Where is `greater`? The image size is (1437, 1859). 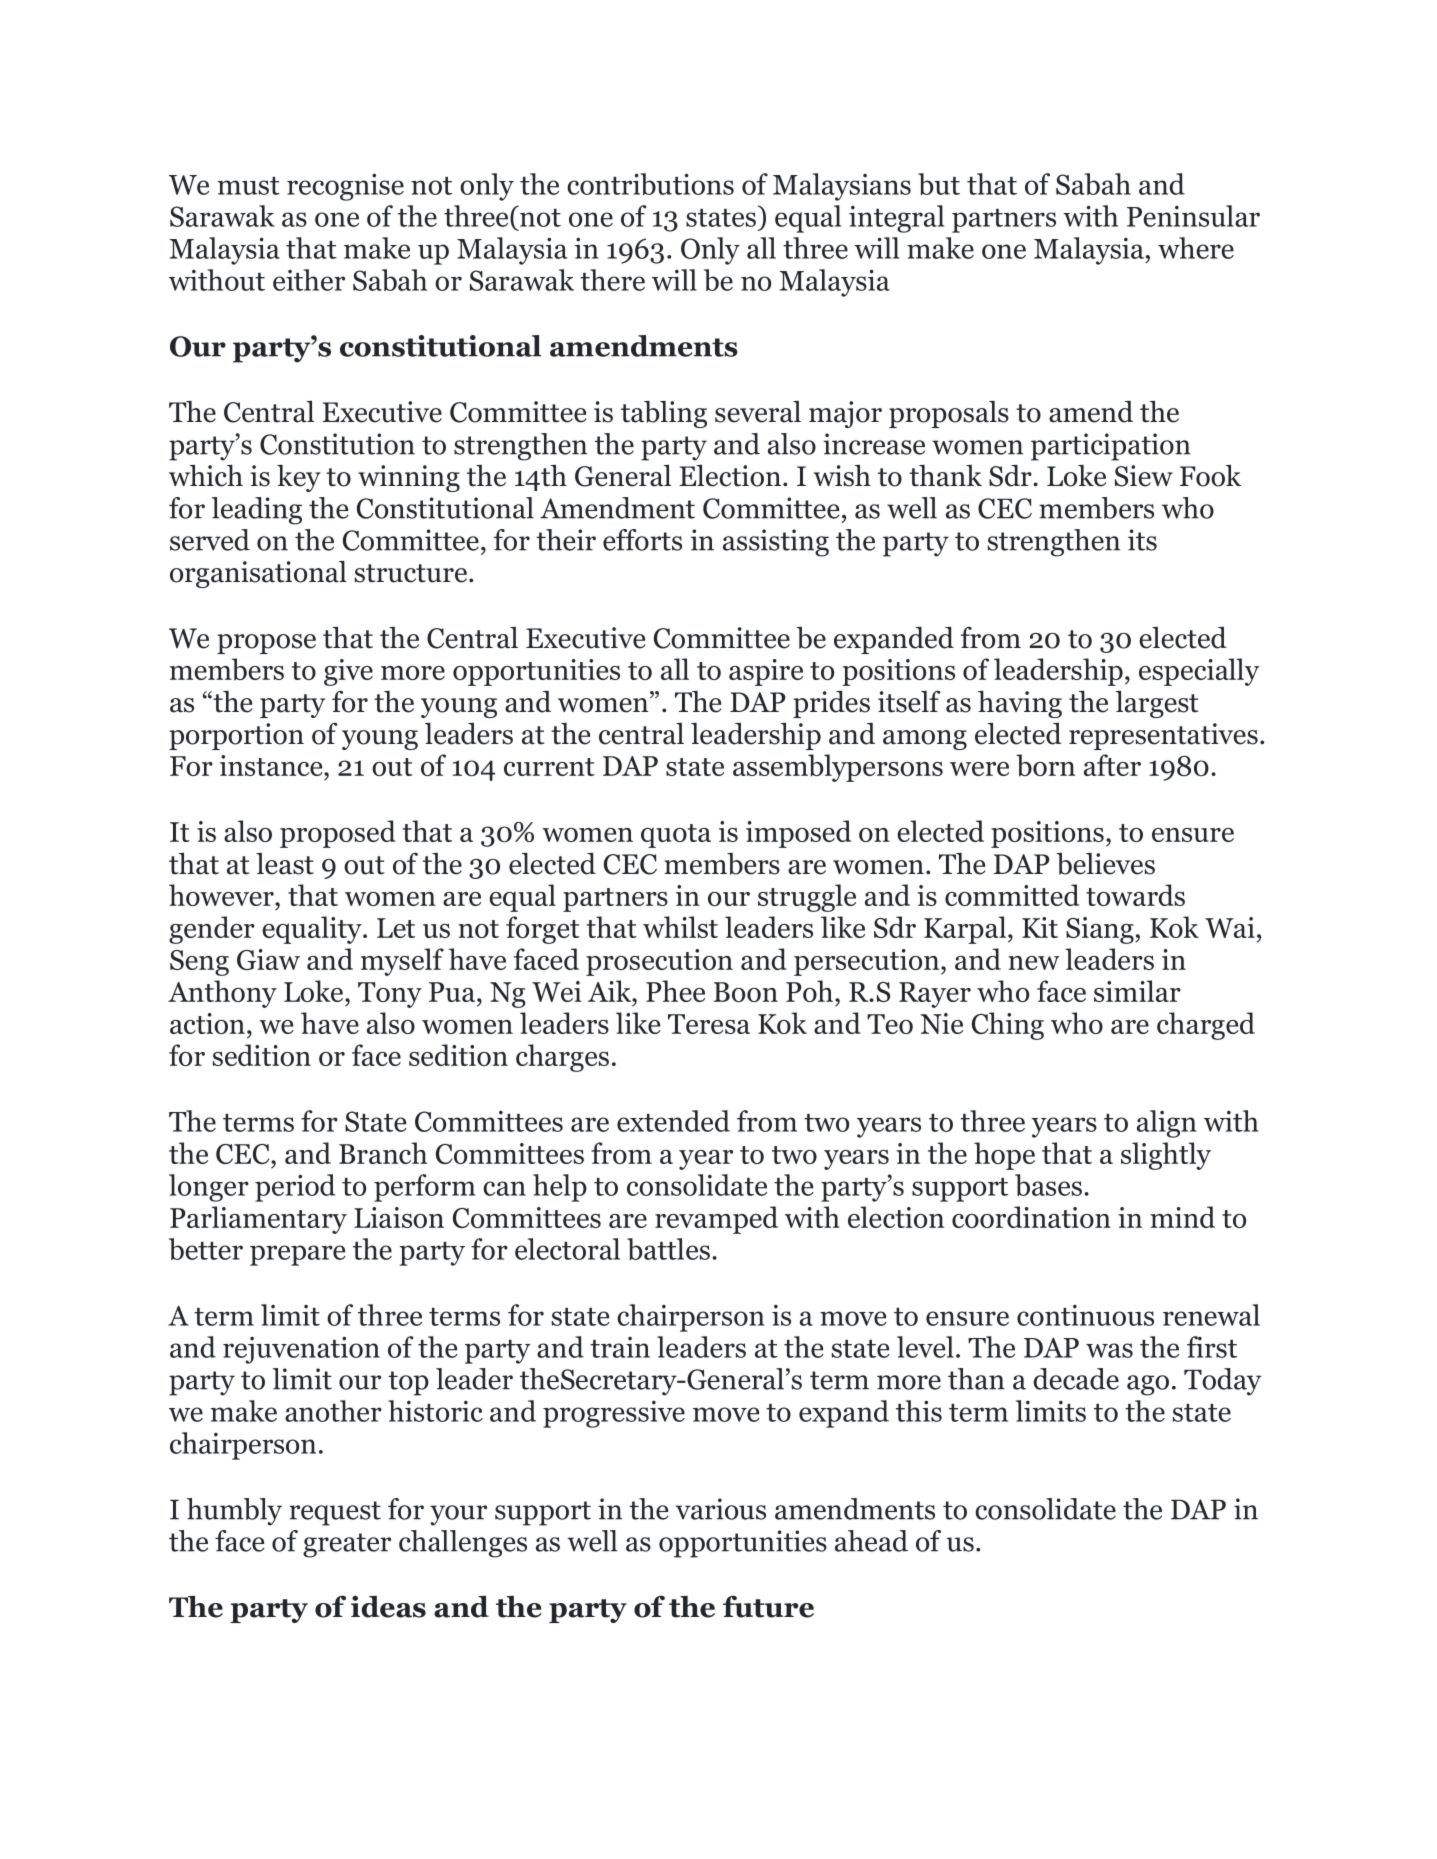 greater is located at coordinates (347, 1545).
